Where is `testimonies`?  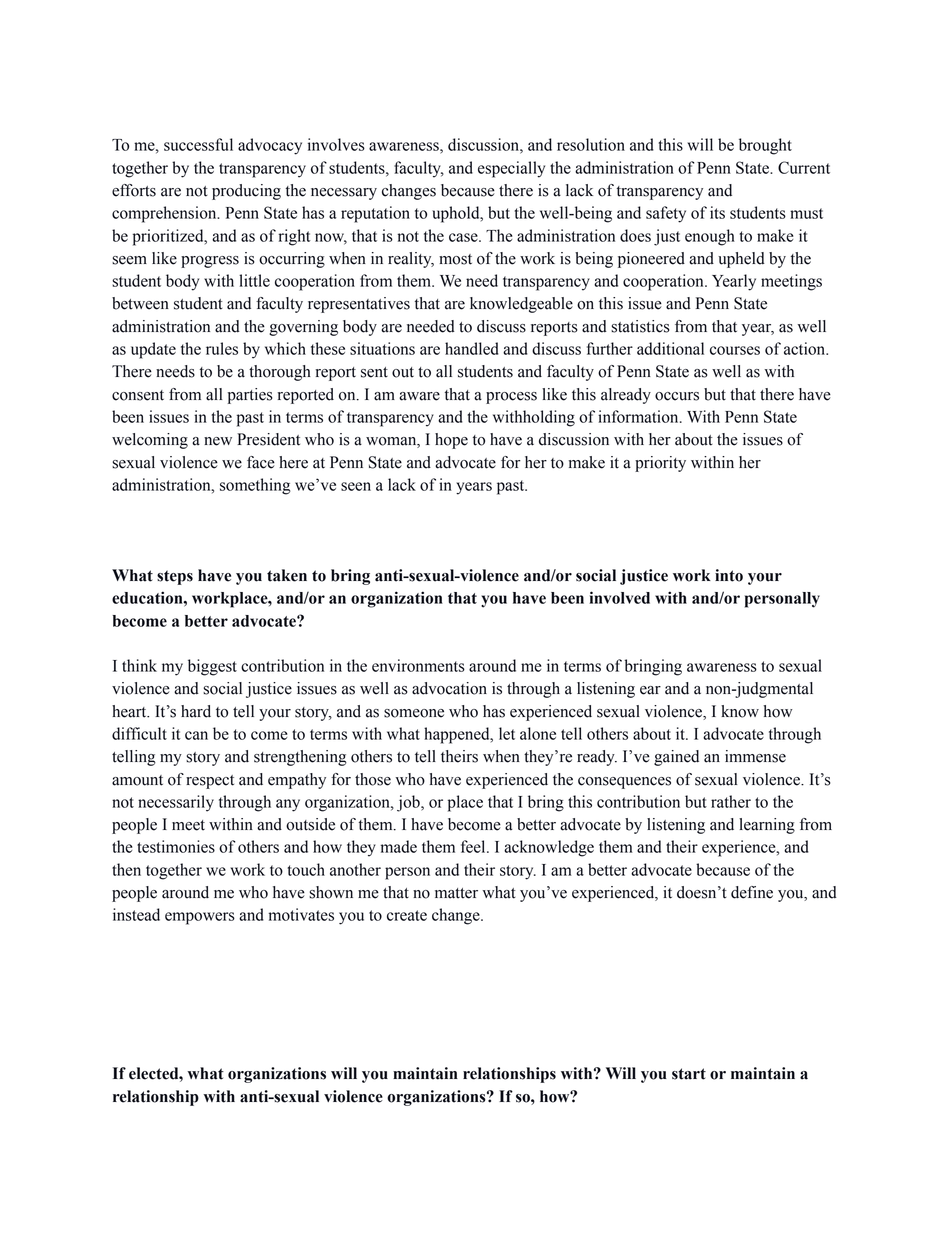
testimonies is located at coordinates (176, 846).
